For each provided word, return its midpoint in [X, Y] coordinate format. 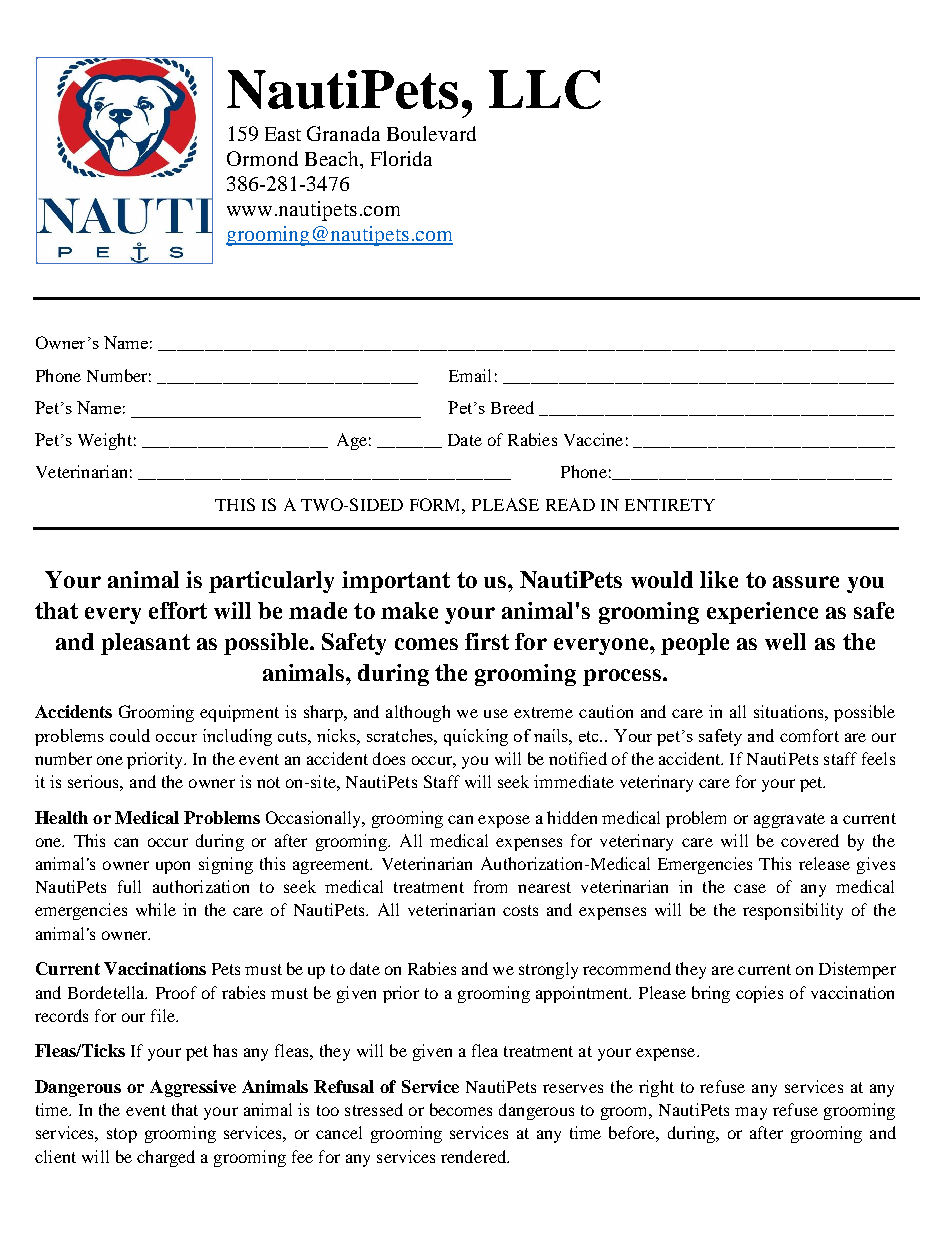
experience [762, 613]
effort [178, 610]
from [490, 886]
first [487, 641]
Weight [105, 441]
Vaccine [593, 439]
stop [122, 1135]
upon [173, 867]
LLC [545, 89]
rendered [475, 1156]
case [750, 888]
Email [470, 375]
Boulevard [431, 133]
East [283, 134]
